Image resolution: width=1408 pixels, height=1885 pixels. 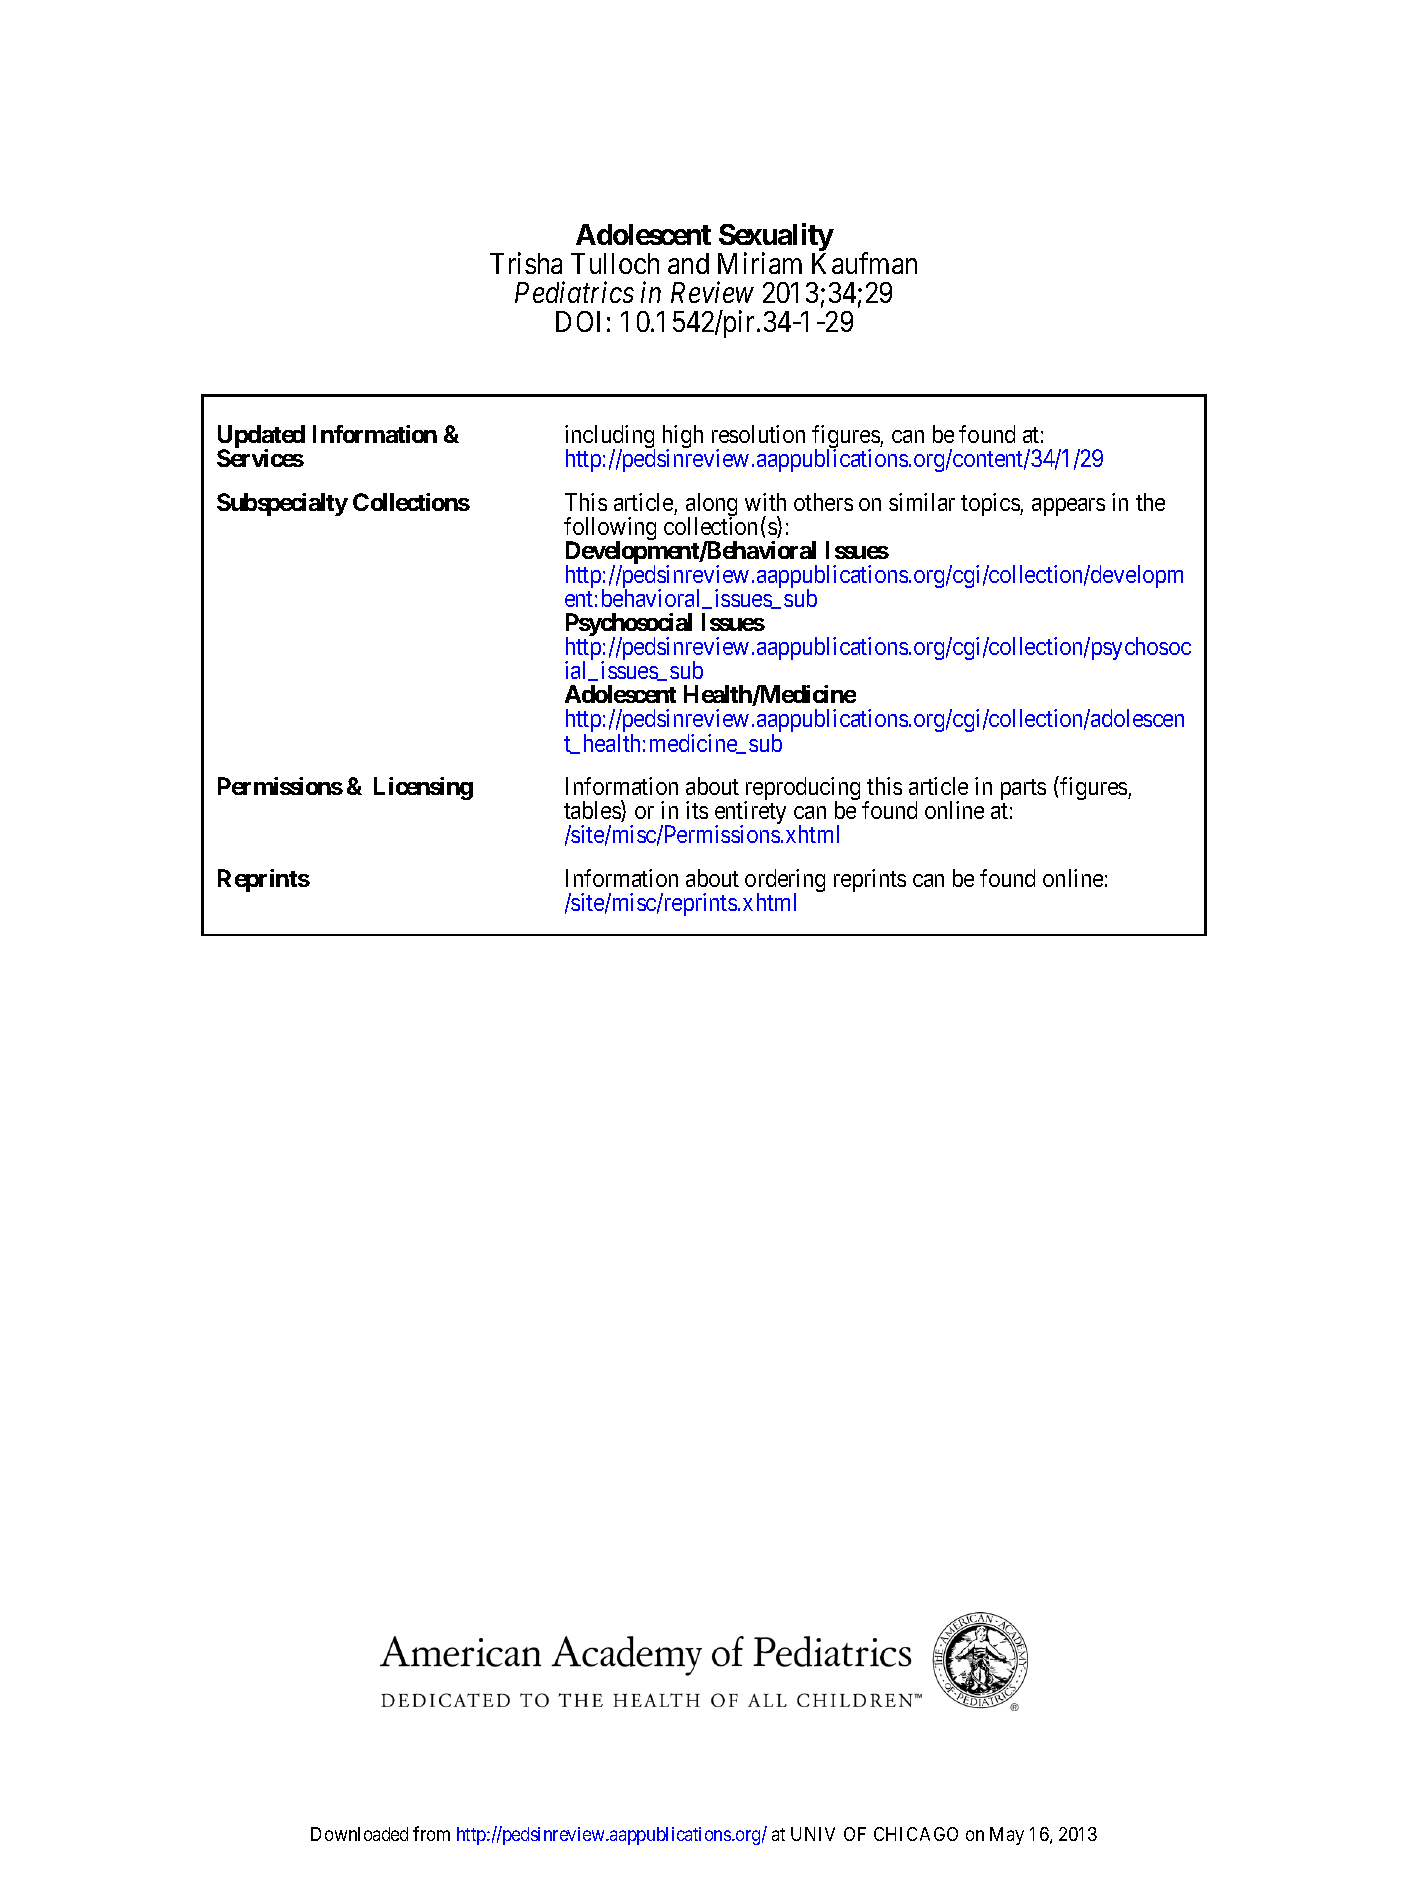 What do you see at coordinates (864, 263) in the document?
I see `Kaufman` at bounding box center [864, 263].
